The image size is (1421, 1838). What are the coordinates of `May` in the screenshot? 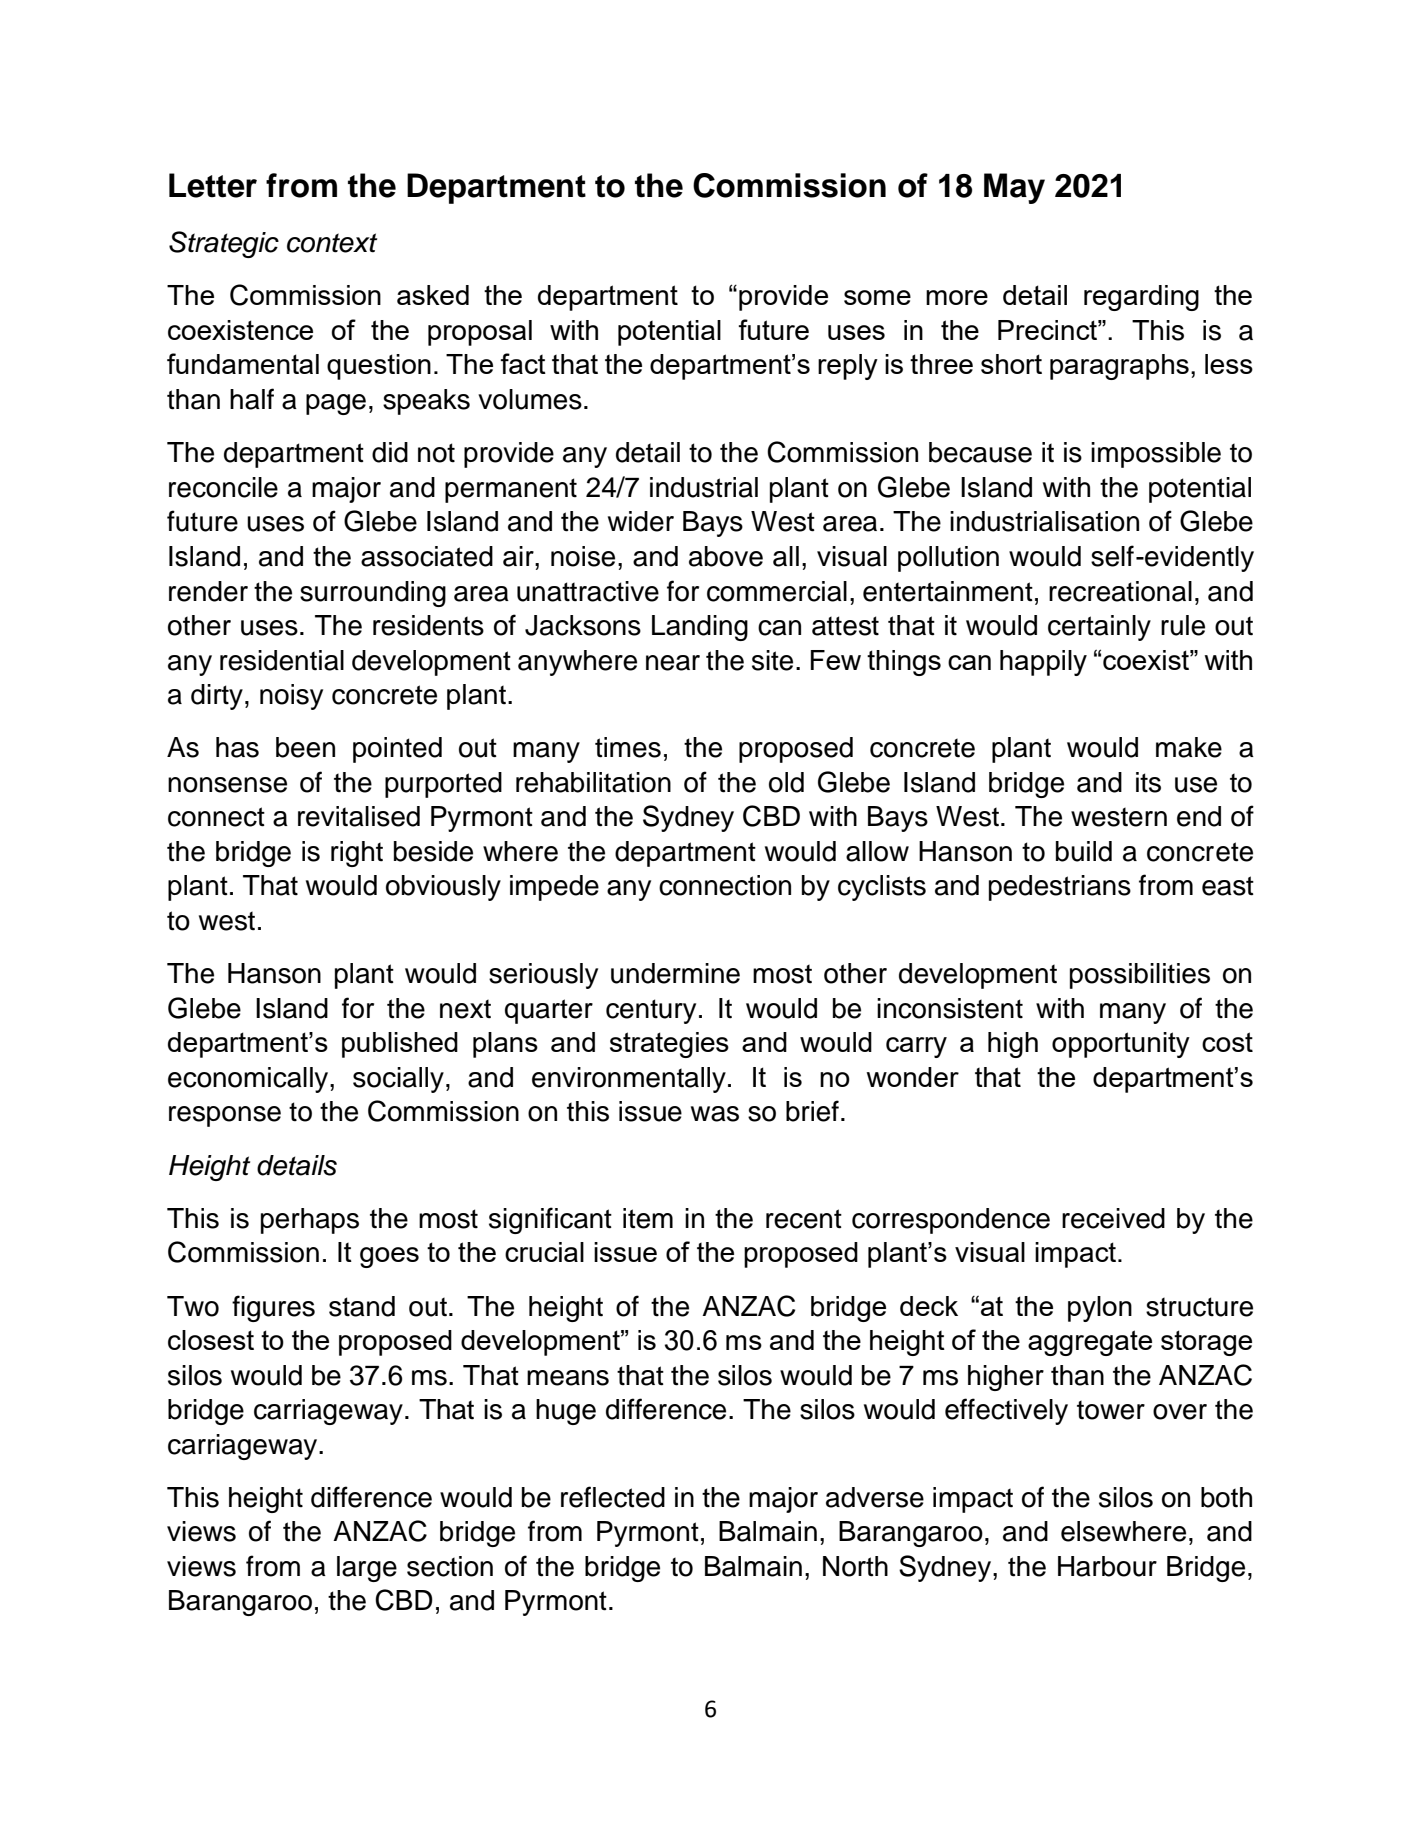 It's located at (1014, 188).
